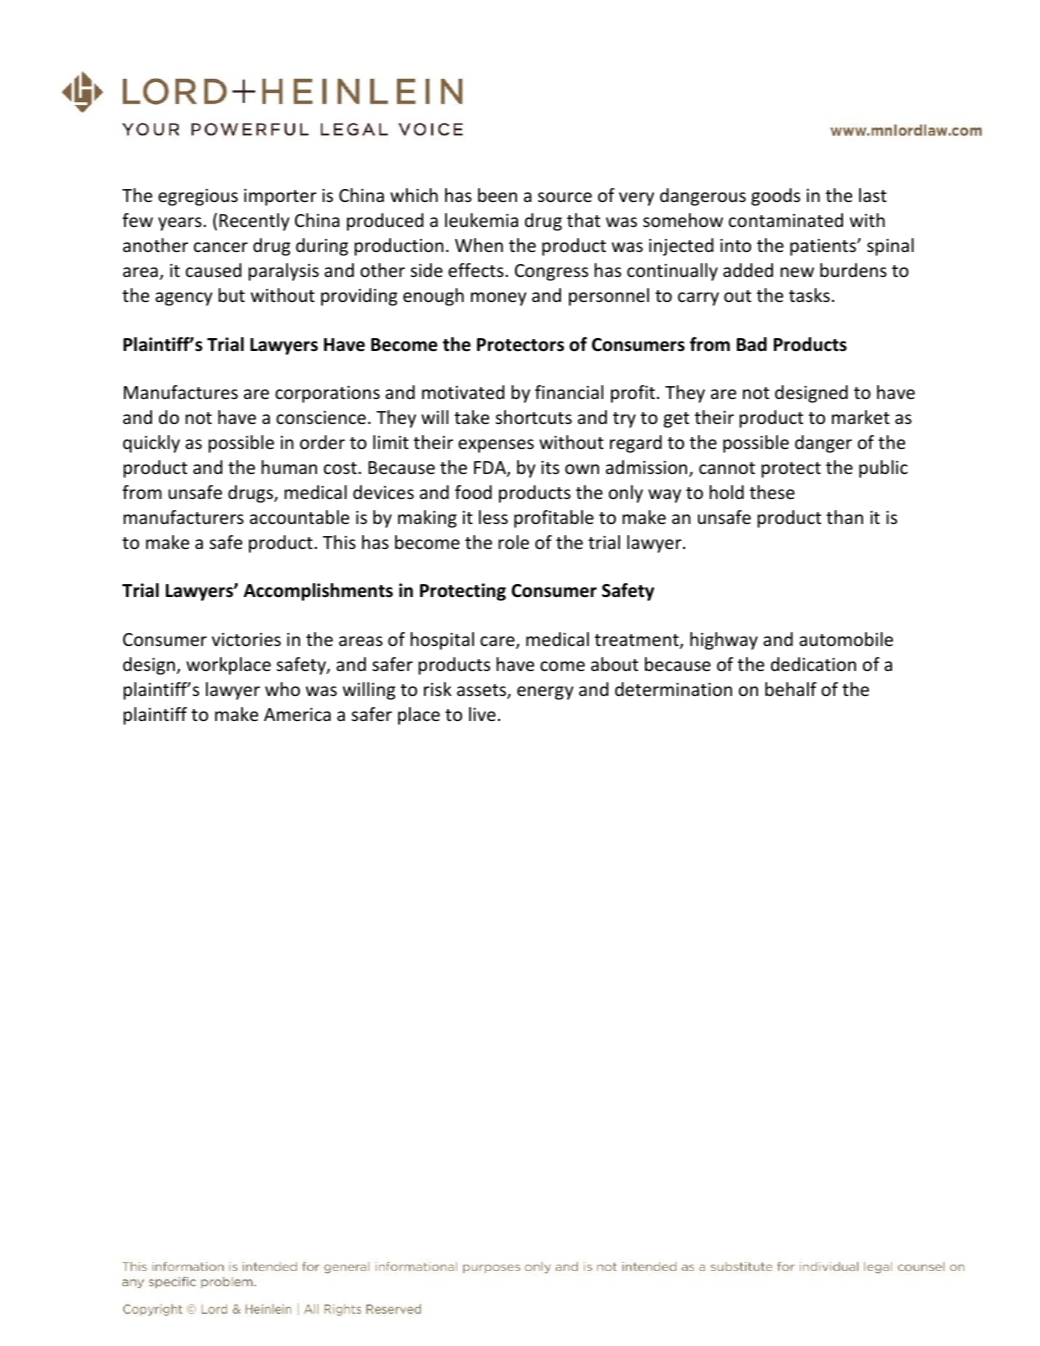 The height and width of the screenshot is (1346, 1040). Describe the element at coordinates (463, 392) in the screenshot. I see `motivated` at that location.
